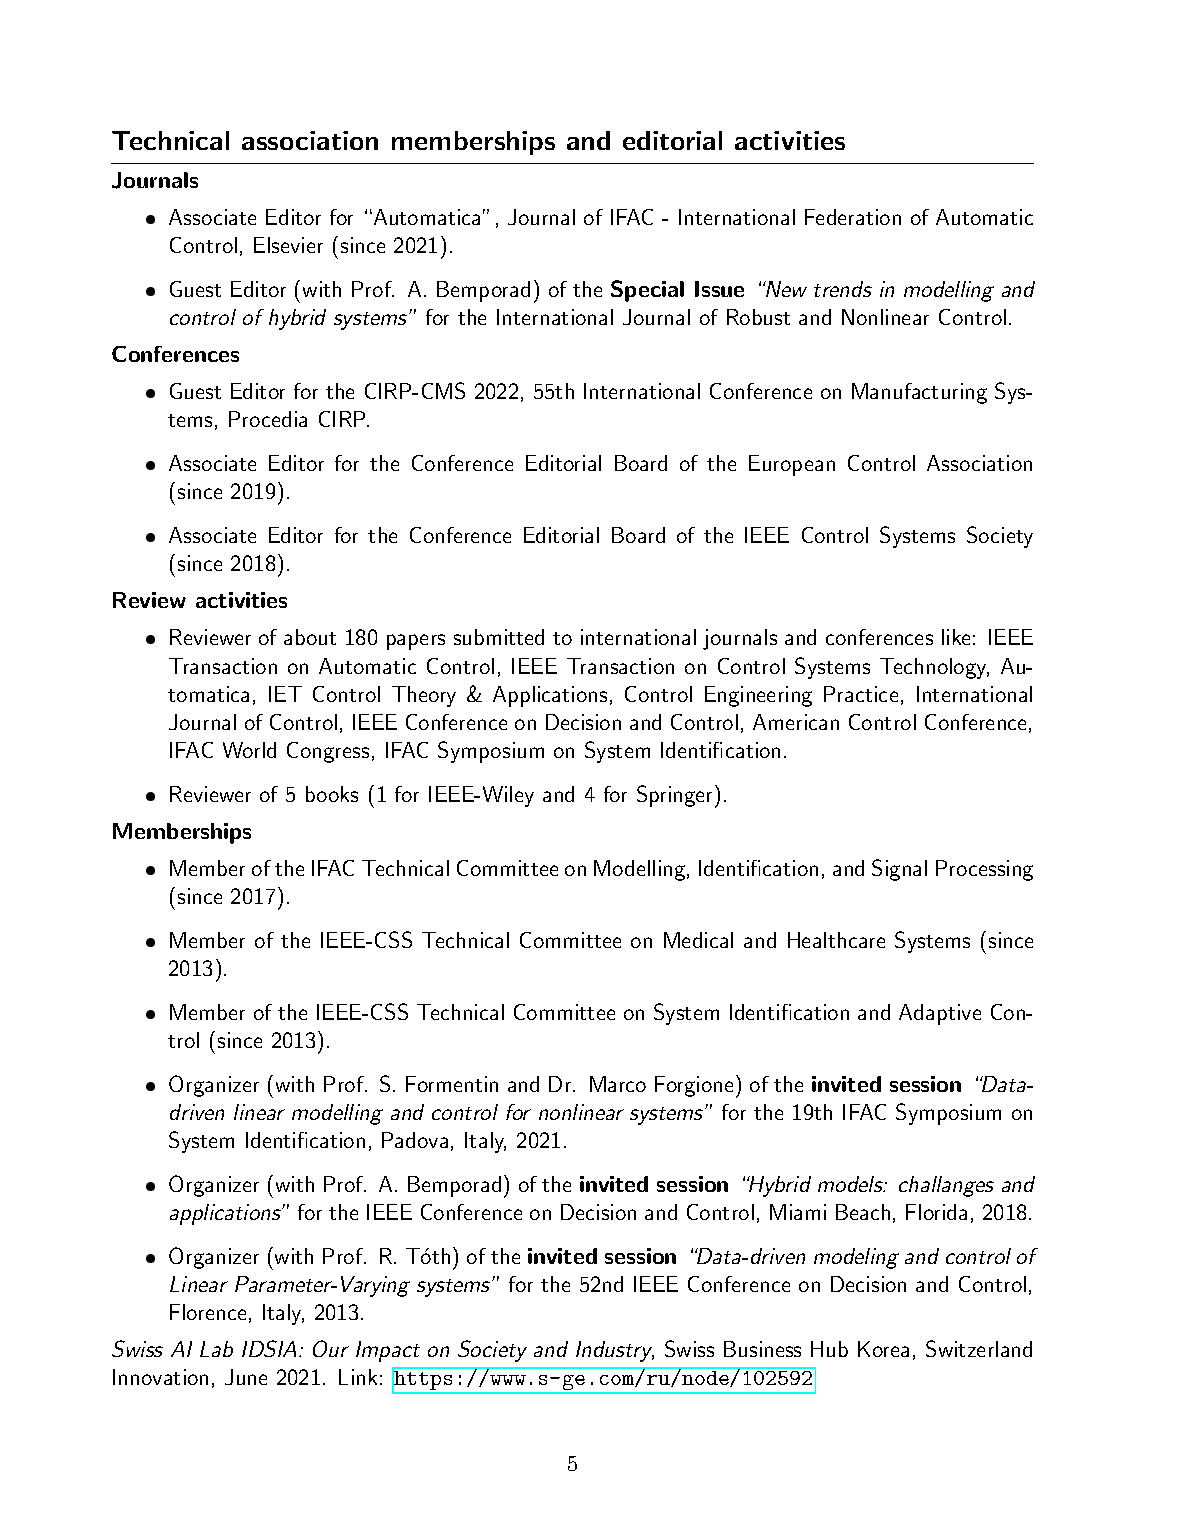 The height and width of the document is (1538, 1188). Describe the element at coordinates (208, 1312) in the document. I see `Florence` at that location.
